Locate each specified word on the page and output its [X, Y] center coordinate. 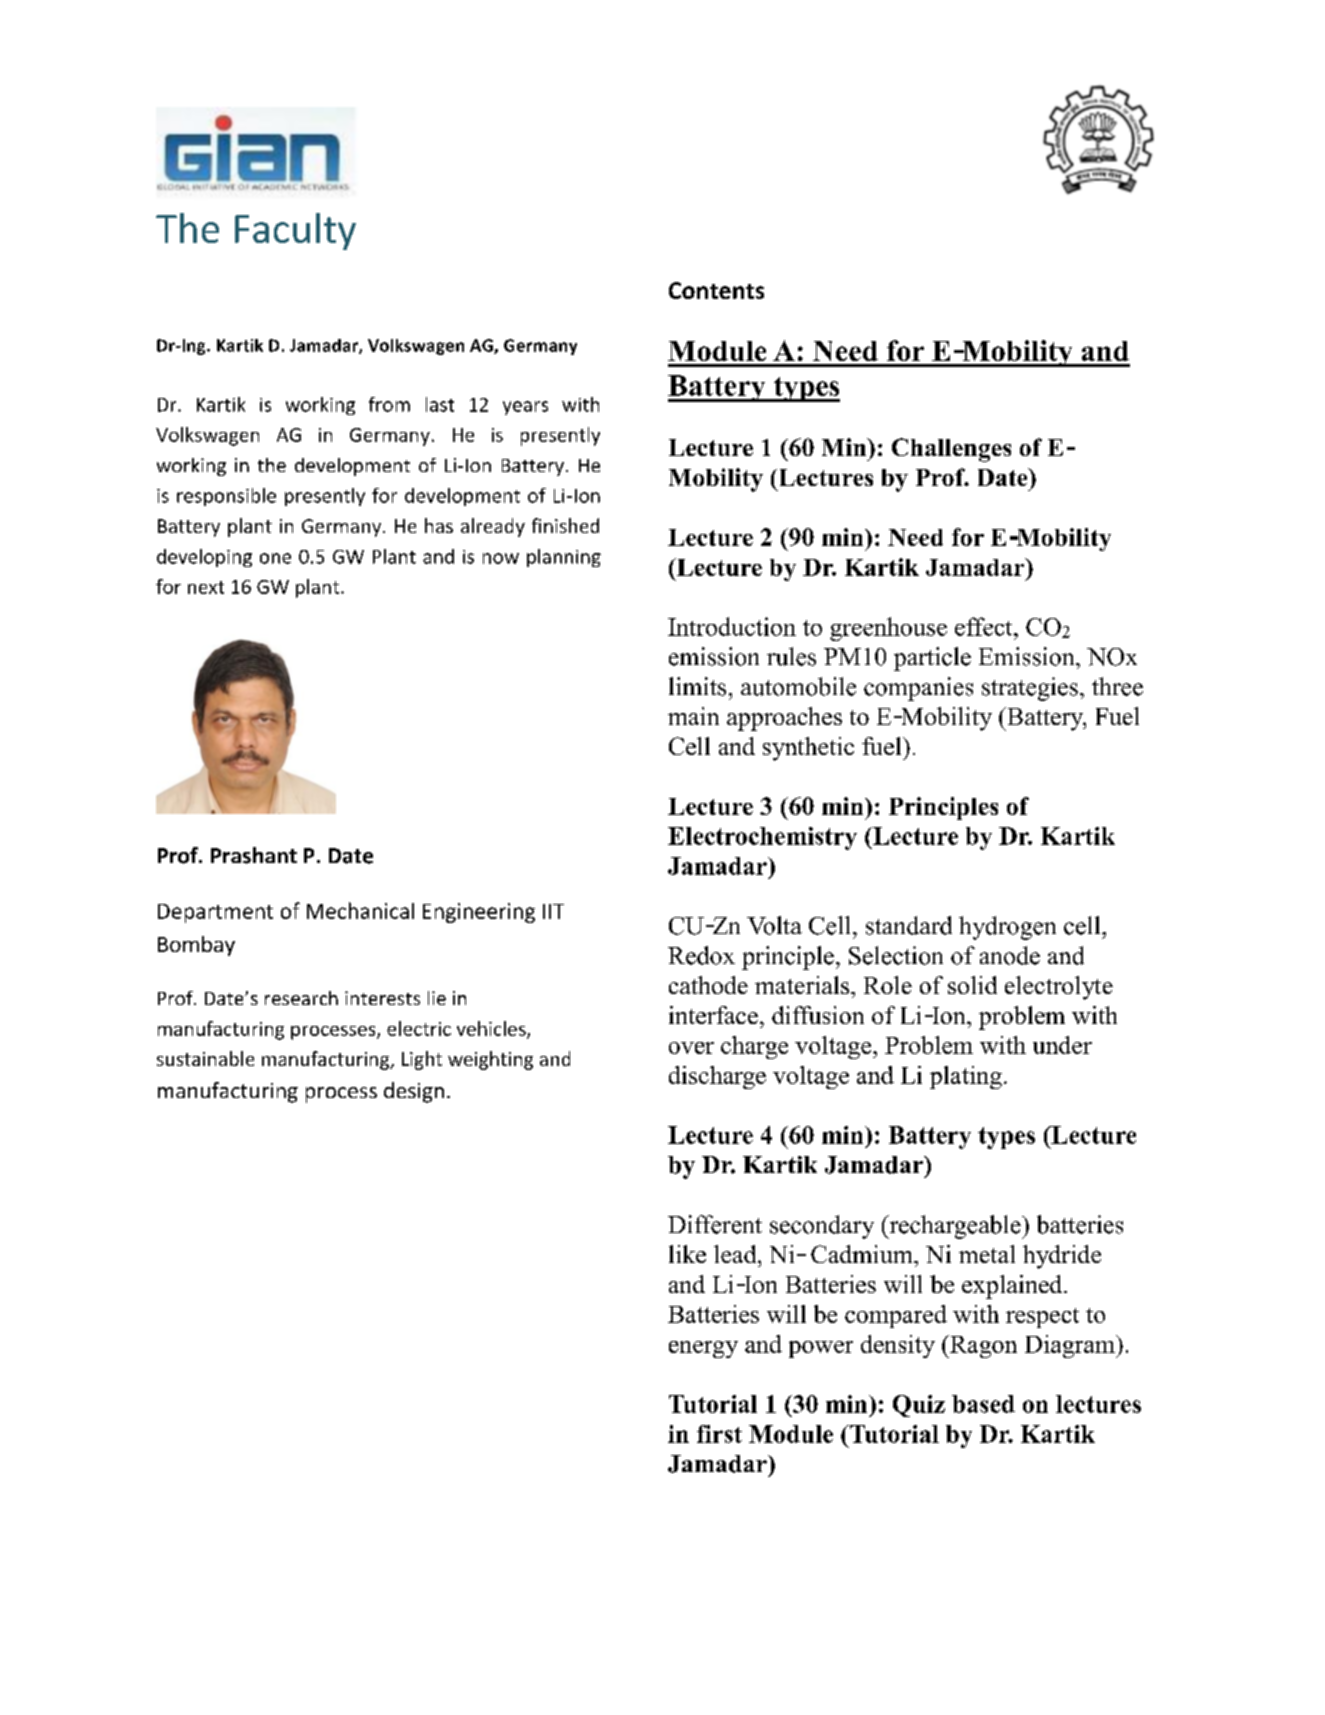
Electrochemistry [762, 838]
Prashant [254, 855]
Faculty [295, 231]
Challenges [951, 450]
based [983, 1404]
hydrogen [1007, 928]
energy [703, 1349]
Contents [716, 290]
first [719, 1434]
